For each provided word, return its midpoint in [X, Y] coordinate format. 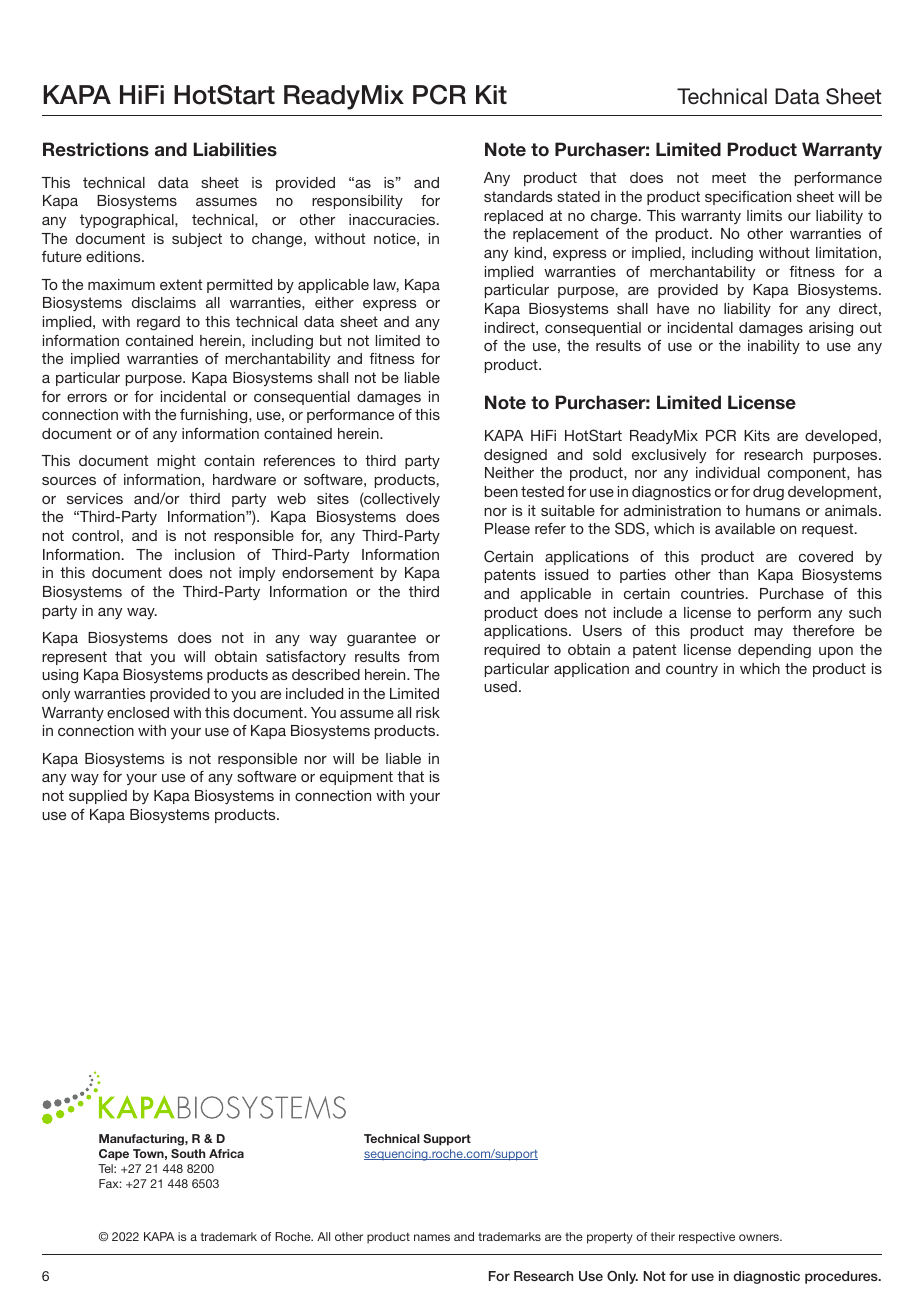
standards [518, 196]
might [176, 462]
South [188, 1153]
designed [515, 456]
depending [774, 651]
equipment [356, 778]
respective [707, 1238]
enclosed [138, 712]
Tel [106, 1168]
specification [748, 198]
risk [428, 712]
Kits [757, 435]
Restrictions [96, 149]
